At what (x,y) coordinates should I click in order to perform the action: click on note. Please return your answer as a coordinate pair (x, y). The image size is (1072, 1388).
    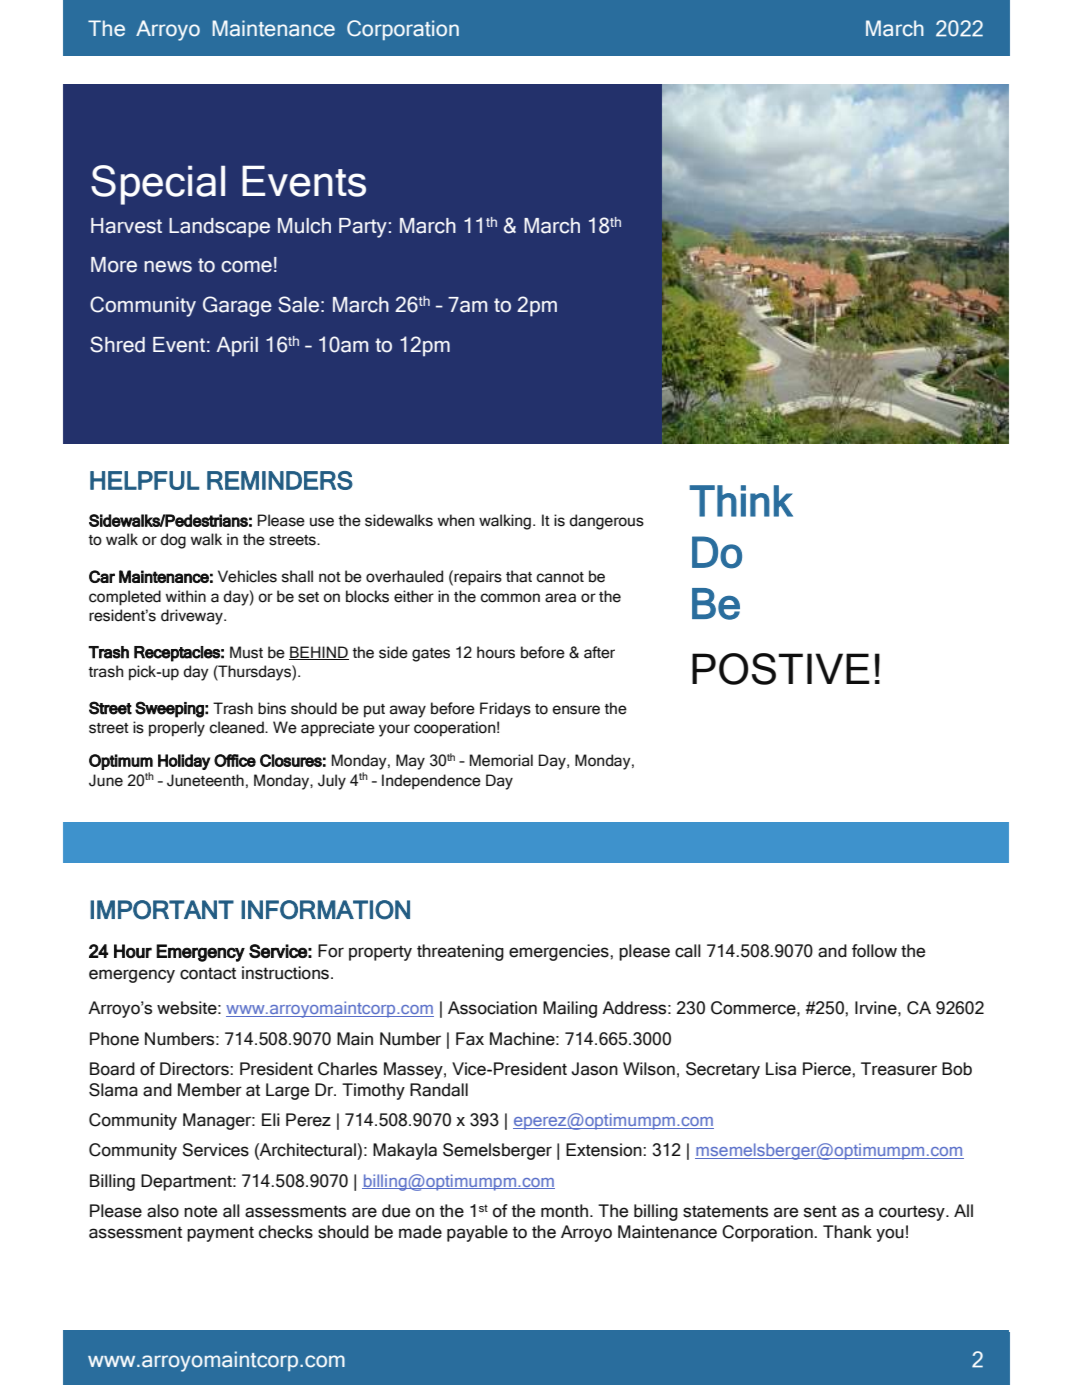
    Looking at the image, I should click on (200, 1211).
